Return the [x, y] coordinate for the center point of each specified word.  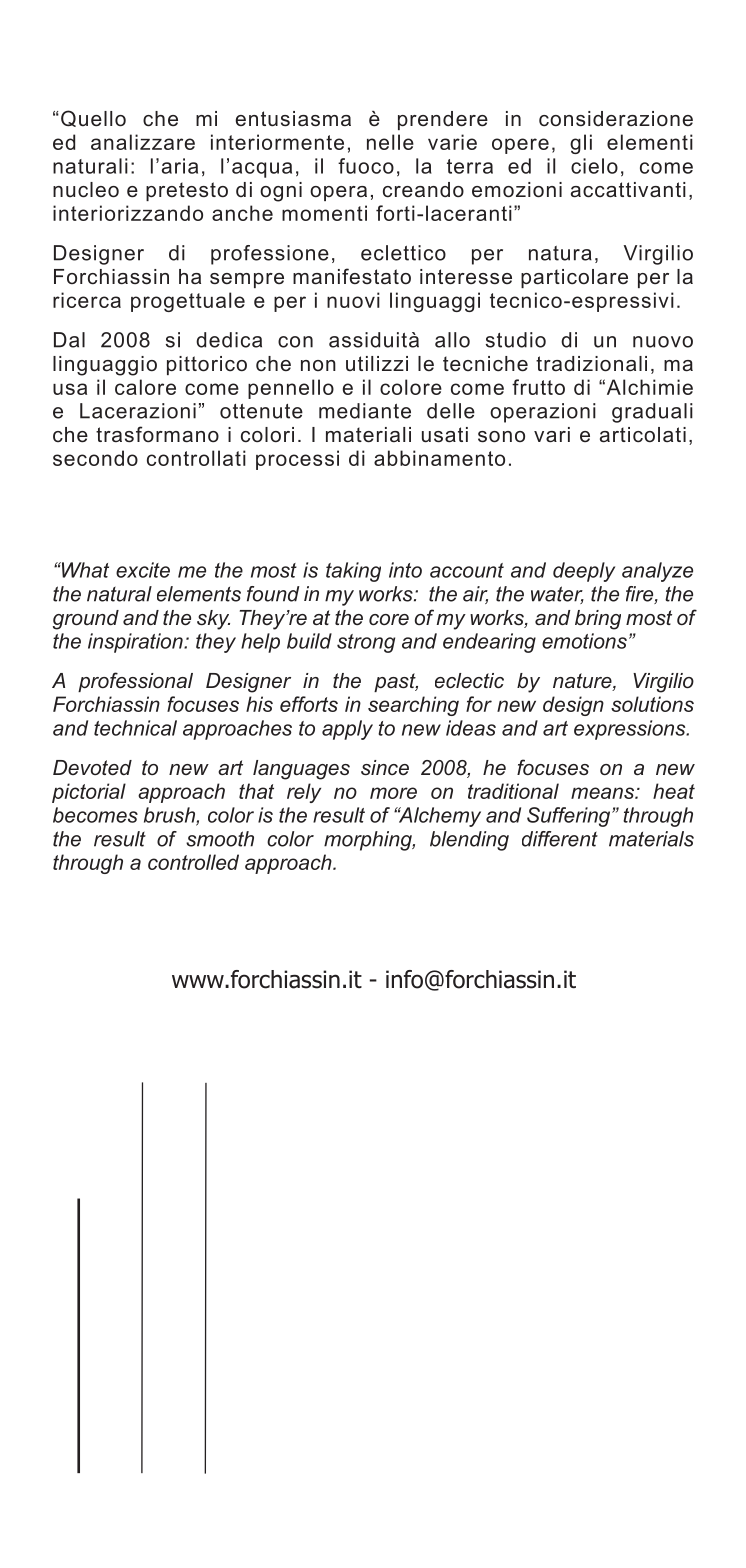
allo [452, 340]
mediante [365, 411]
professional [135, 682]
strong [366, 643]
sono [501, 437]
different [560, 839]
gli [581, 144]
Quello [93, 118]
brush [170, 816]
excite [143, 570]
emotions [584, 641]
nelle [390, 142]
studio [516, 340]
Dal [69, 340]
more [393, 793]
